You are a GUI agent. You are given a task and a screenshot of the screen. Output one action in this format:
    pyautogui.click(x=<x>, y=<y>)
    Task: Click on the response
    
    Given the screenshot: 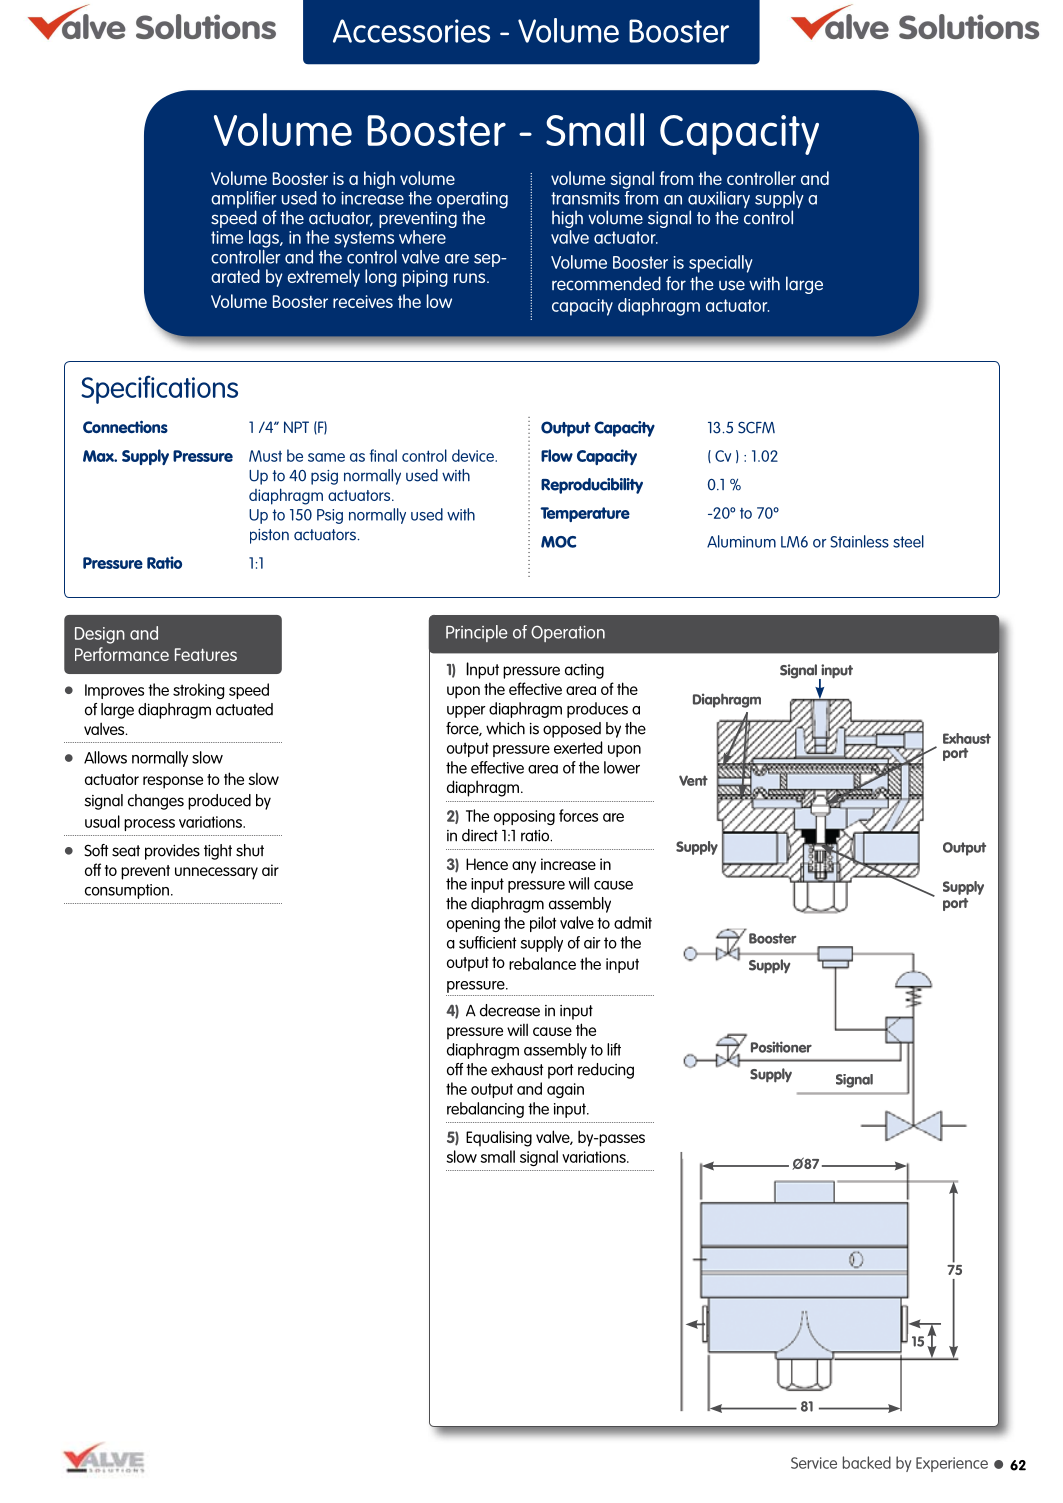 What is the action you would take?
    pyautogui.click(x=173, y=782)
